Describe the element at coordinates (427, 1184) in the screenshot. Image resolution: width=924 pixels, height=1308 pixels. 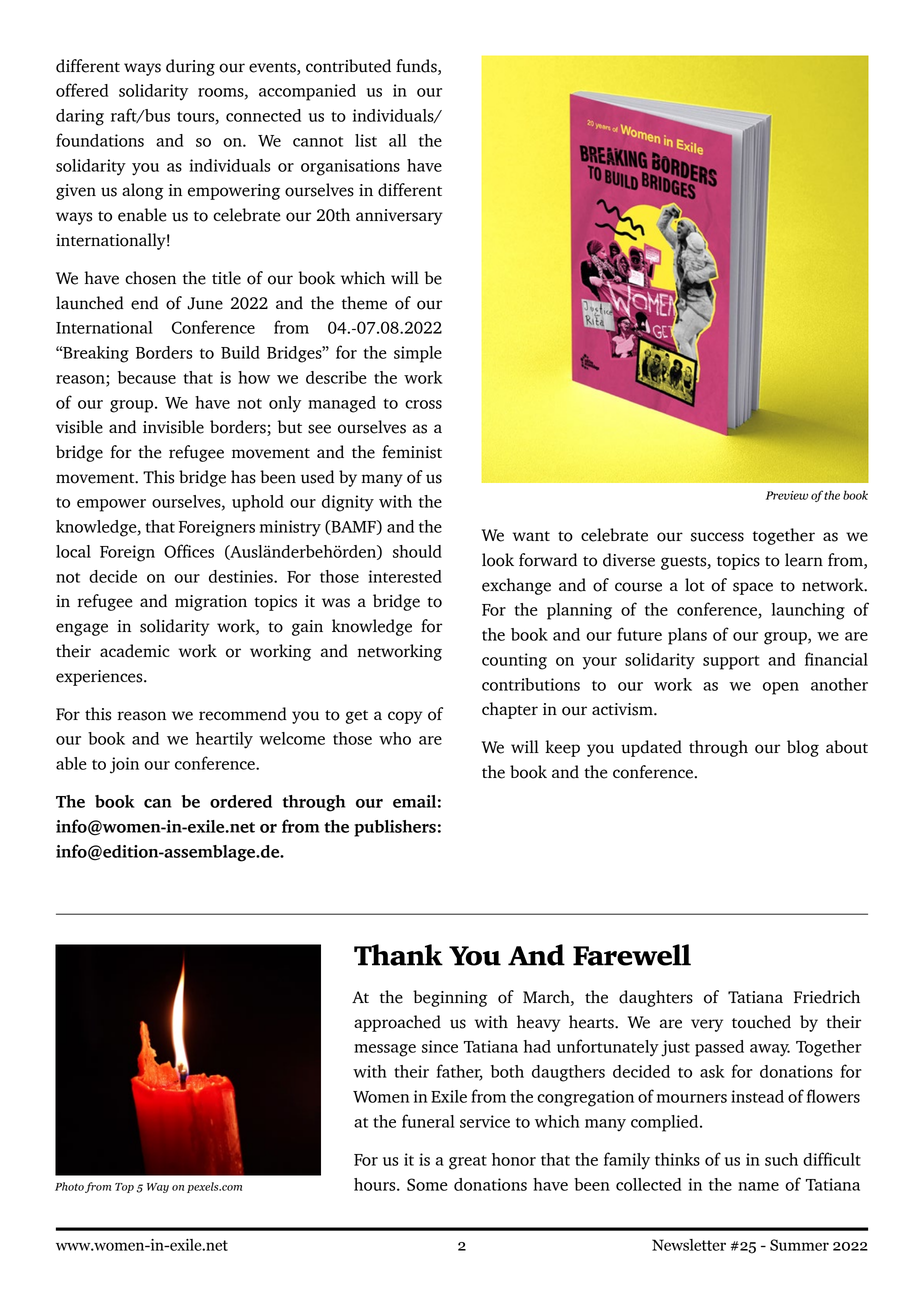
I see `Some` at that location.
